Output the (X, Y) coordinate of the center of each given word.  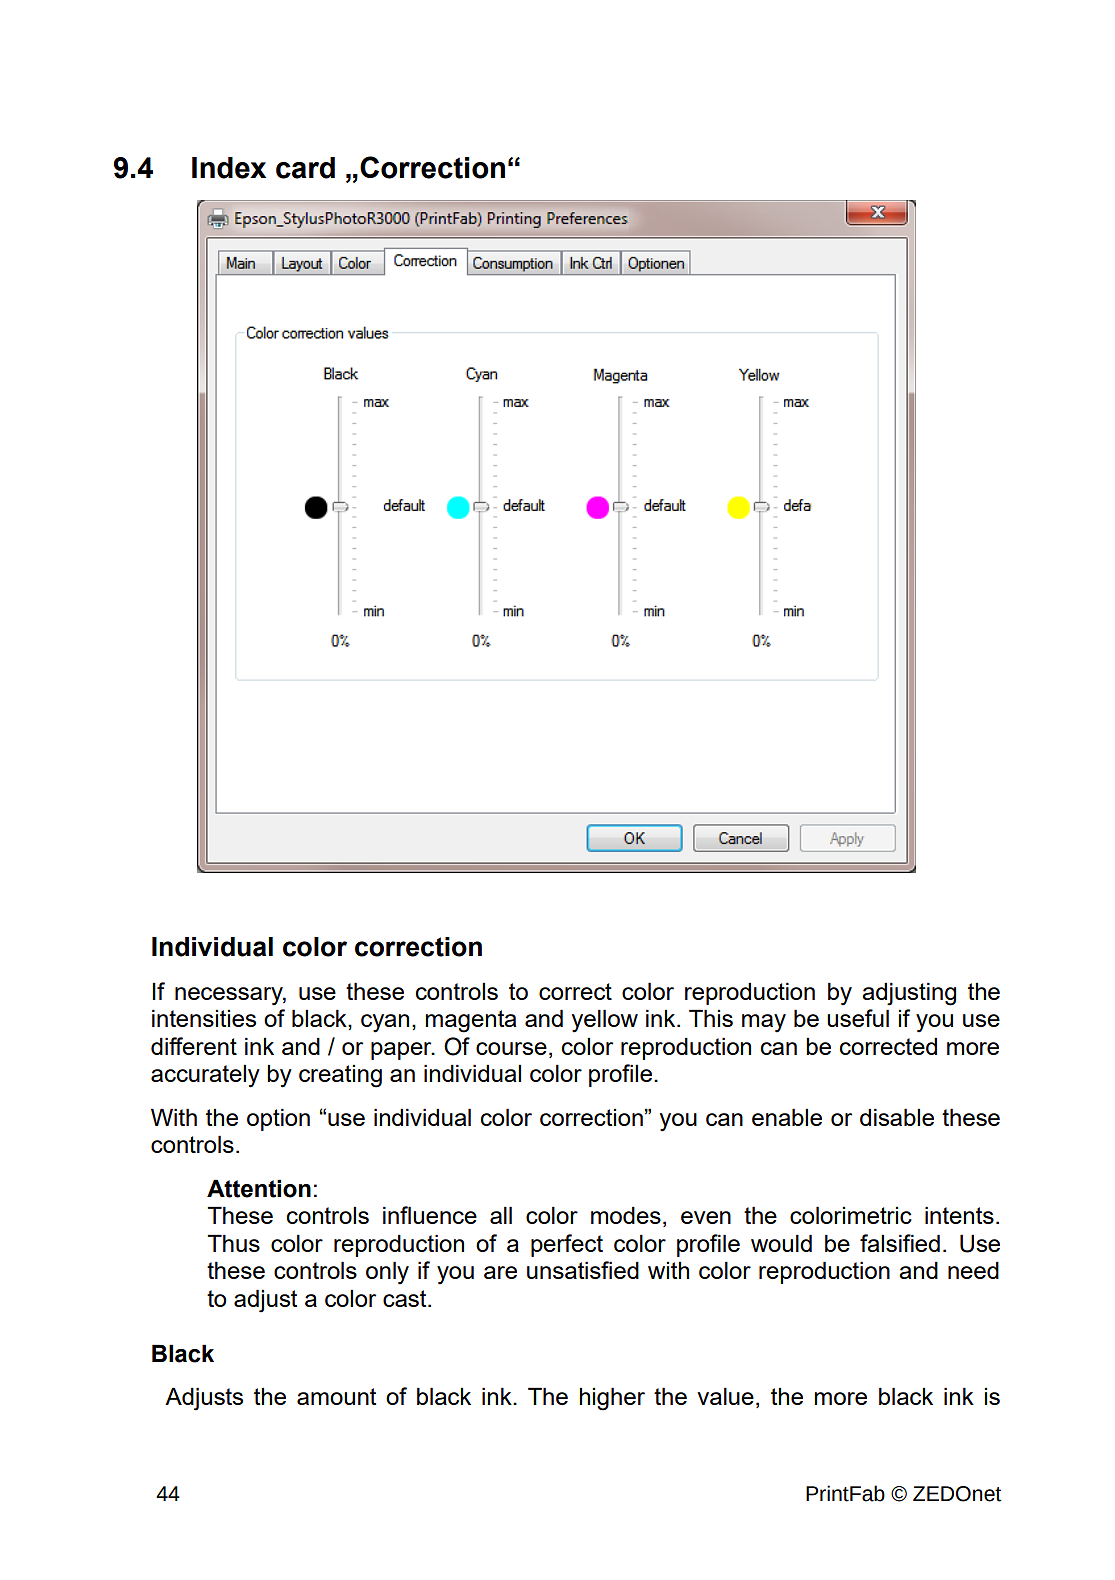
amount (336, 1396)
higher (612, 1399)
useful (858, 1018)
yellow (605, 1021)
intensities (204, 1018)
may (764, 1023)
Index (229, 168)
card (305, 168)
